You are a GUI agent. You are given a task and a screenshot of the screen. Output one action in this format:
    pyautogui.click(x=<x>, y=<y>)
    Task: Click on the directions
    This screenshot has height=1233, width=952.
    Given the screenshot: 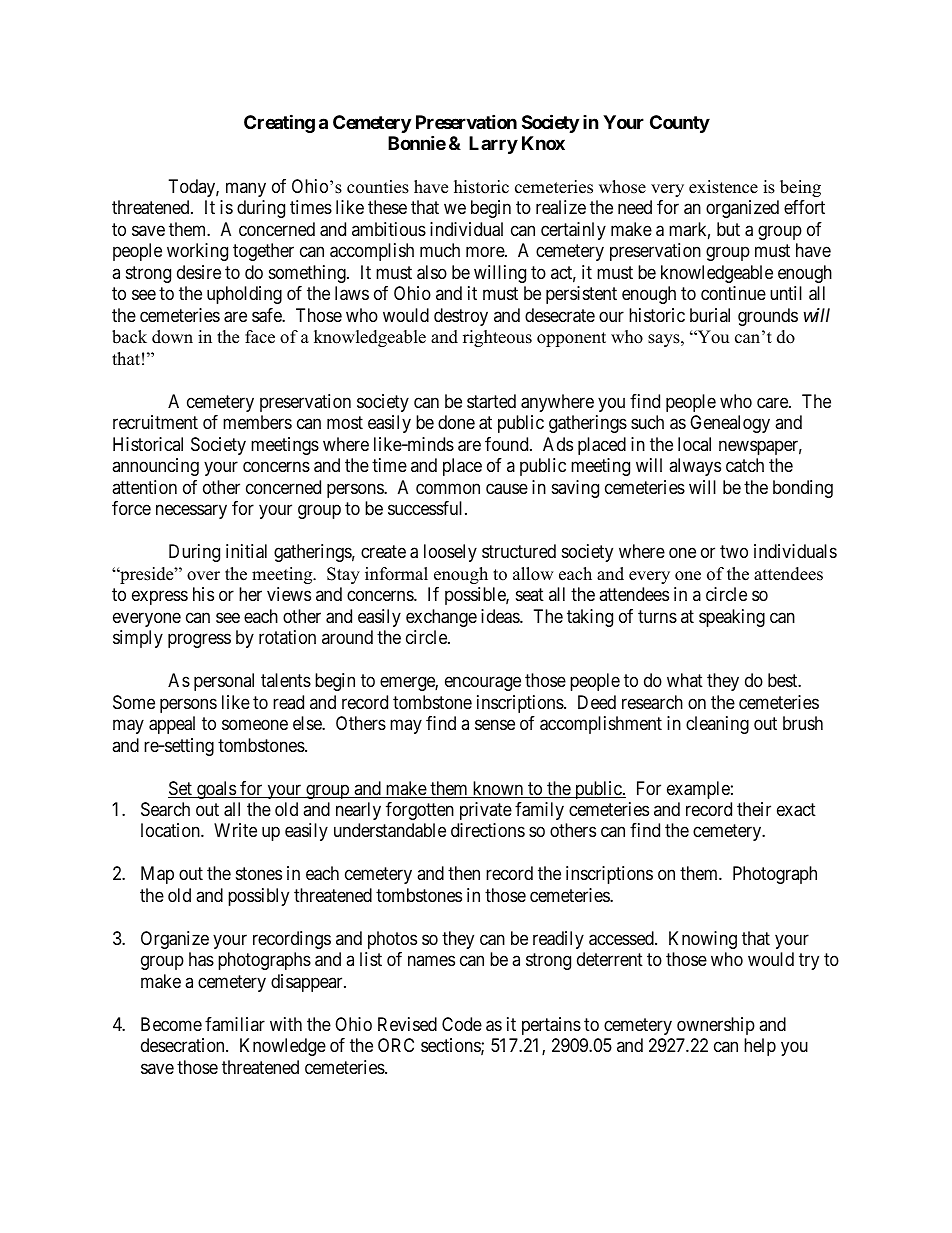 What is the action you would take?
    pyautogui.click(x=488, y=830)
